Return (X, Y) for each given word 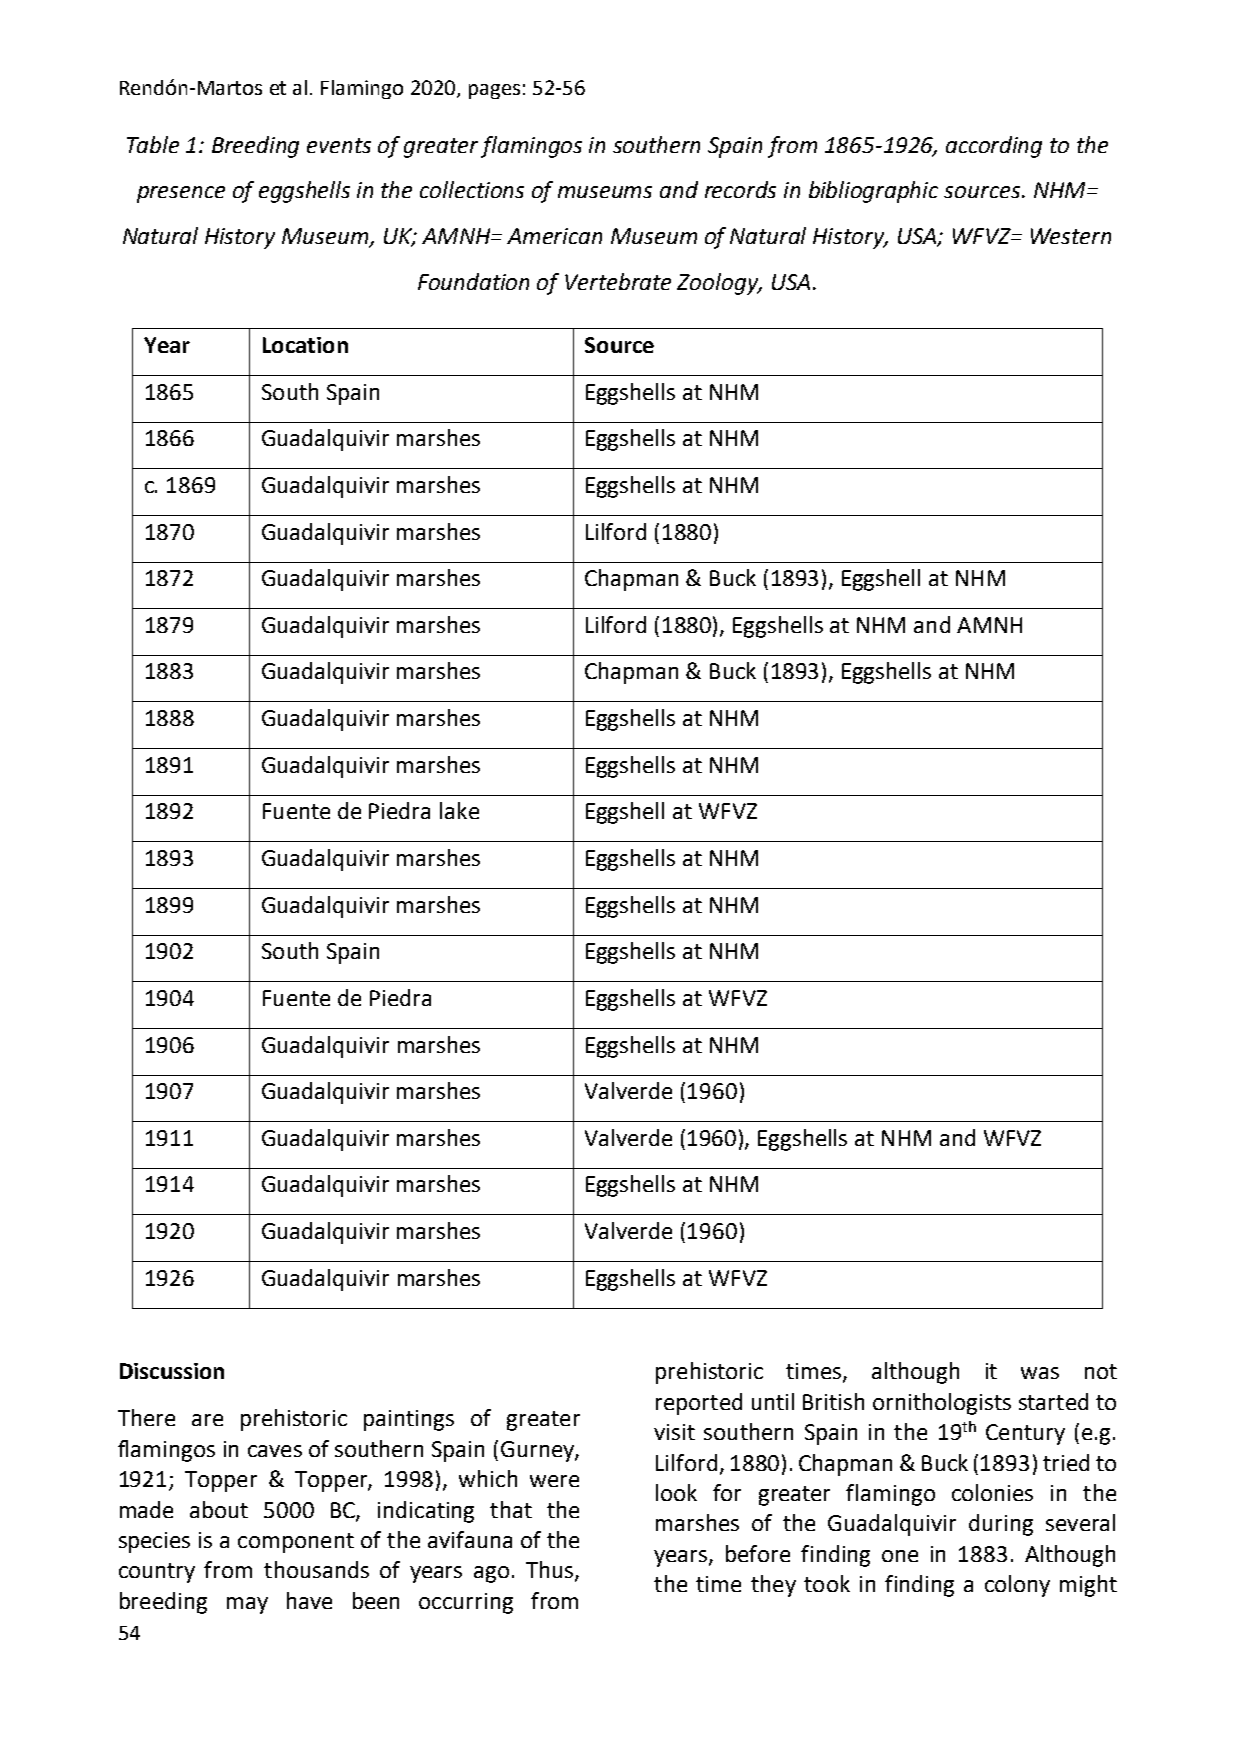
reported (699, 1404)
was (1040, 1373)
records (740, 189)
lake (459, 810)
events (339, 145)
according (994, 147)
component (296, 1543)
